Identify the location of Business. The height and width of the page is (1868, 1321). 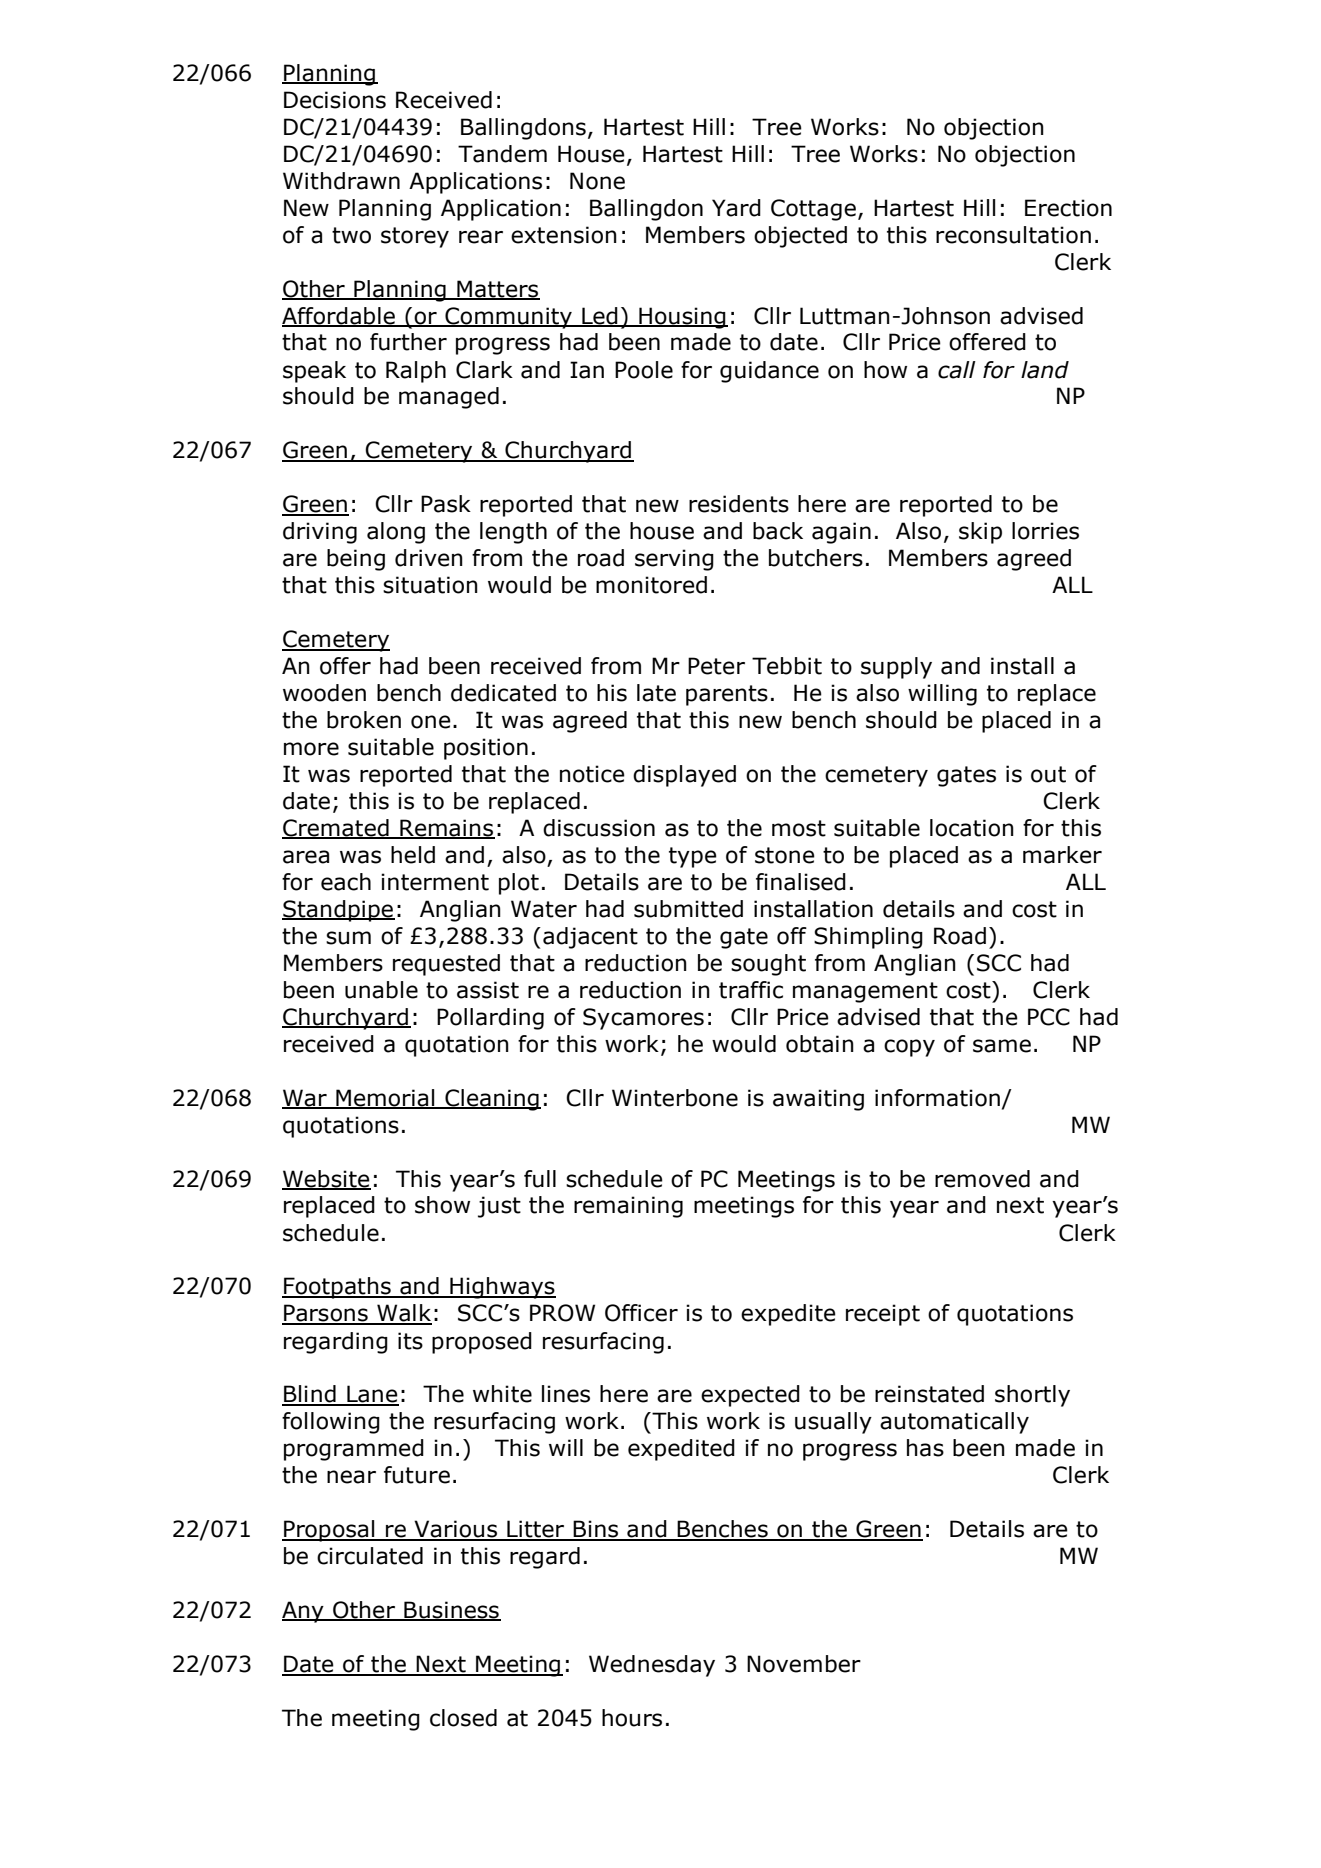
(451, 1611).
